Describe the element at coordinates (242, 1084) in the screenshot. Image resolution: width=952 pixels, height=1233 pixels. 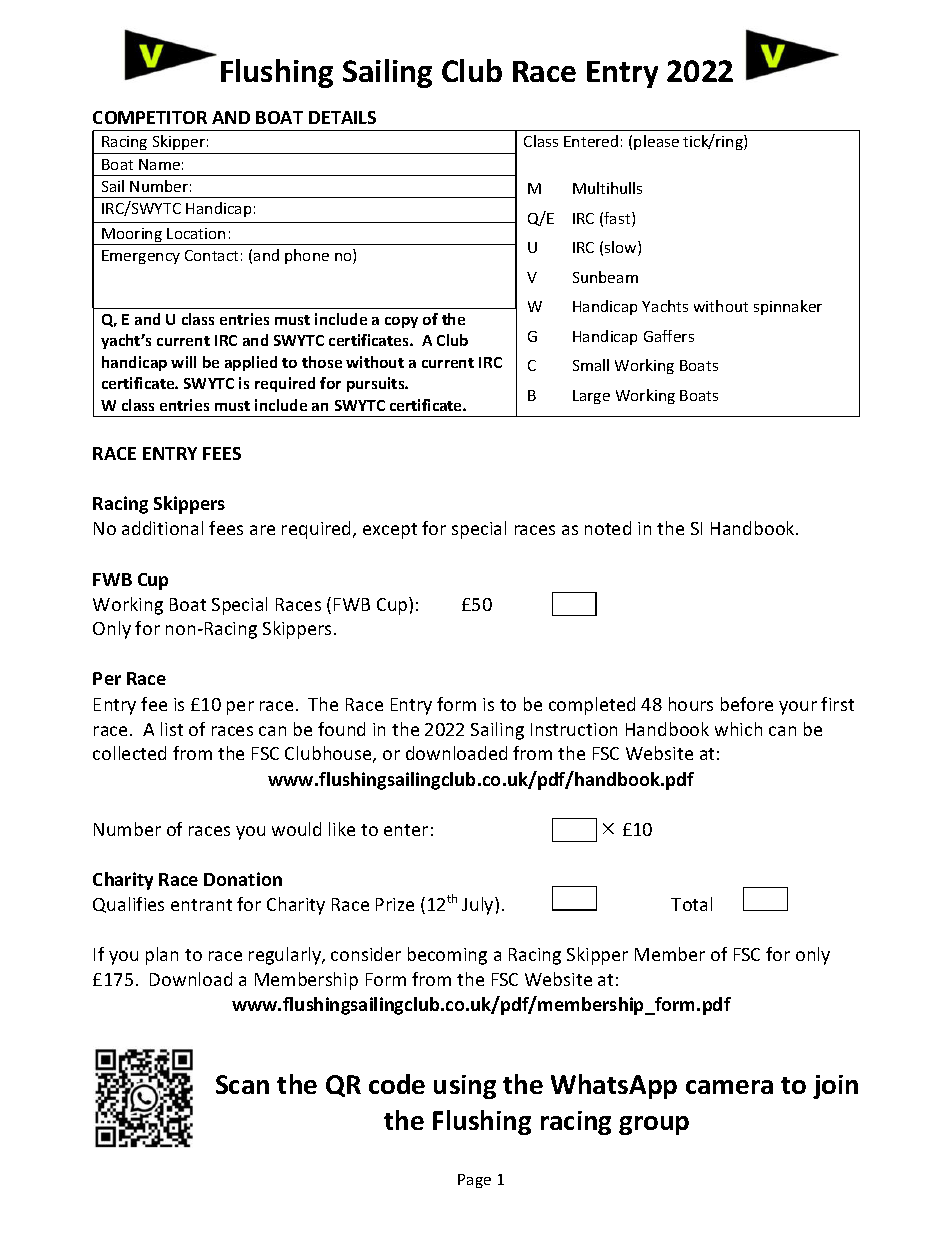
I see `Scan` at that location.
